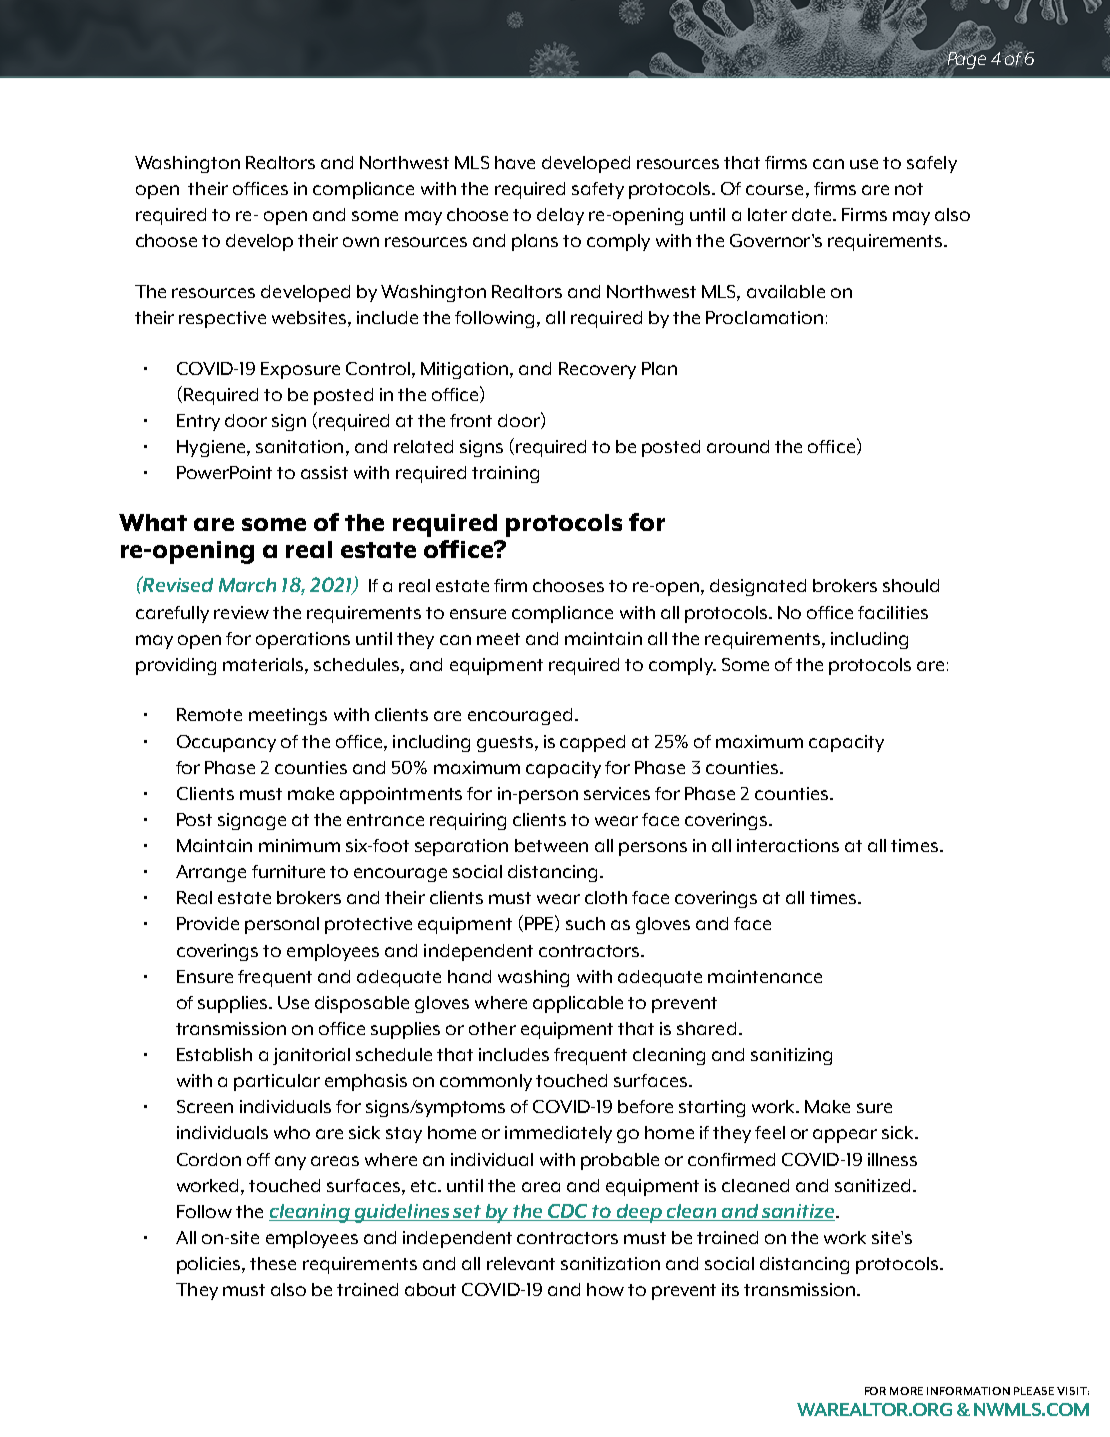 This screenshot has width=1110, height=1437. What do you see at coordinates (208, 923) in the screenshot?
I see `Provide` at bounding box center [208, 923].
